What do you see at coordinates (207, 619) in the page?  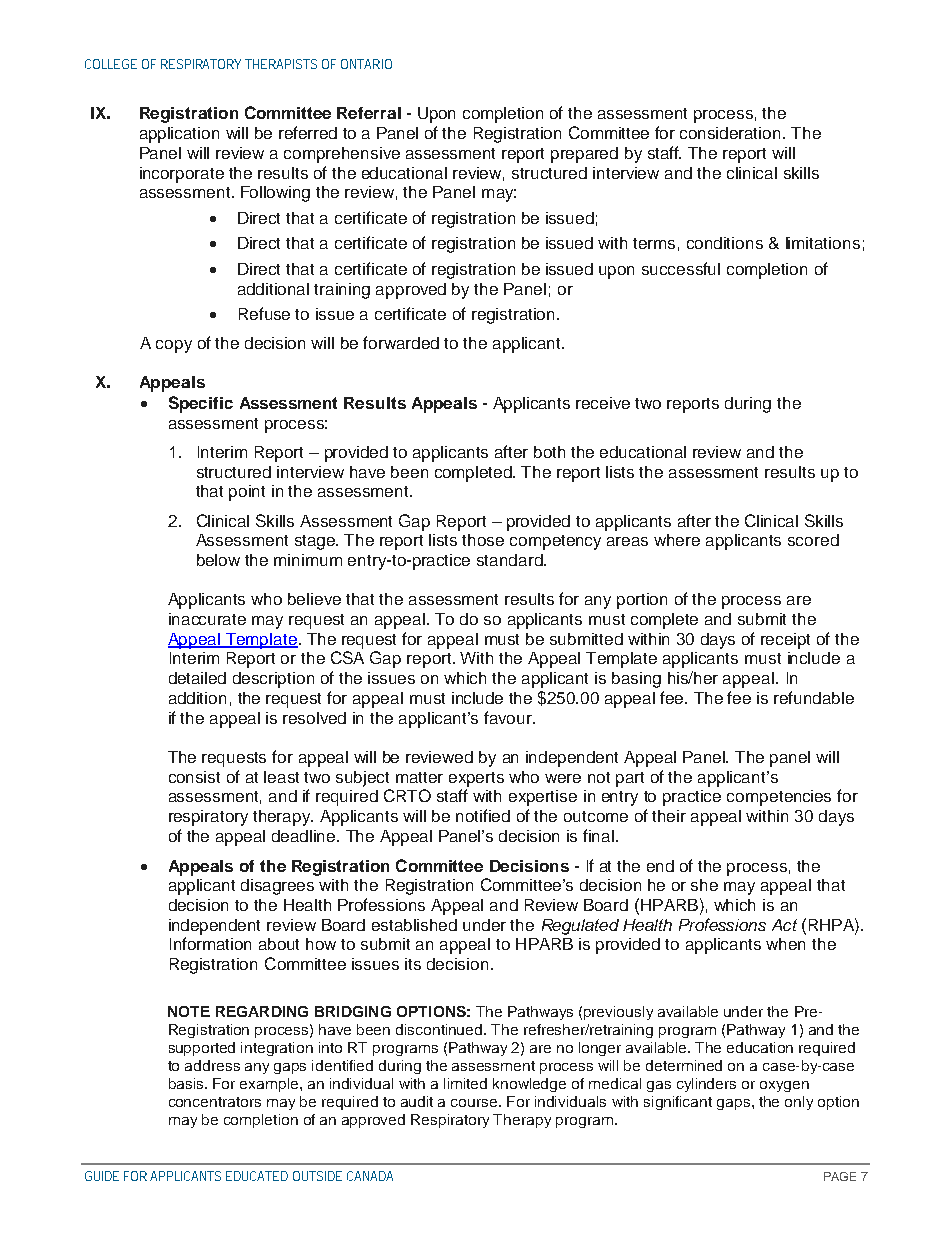 I see `inaccurate` at bounding box center [207, 619].
